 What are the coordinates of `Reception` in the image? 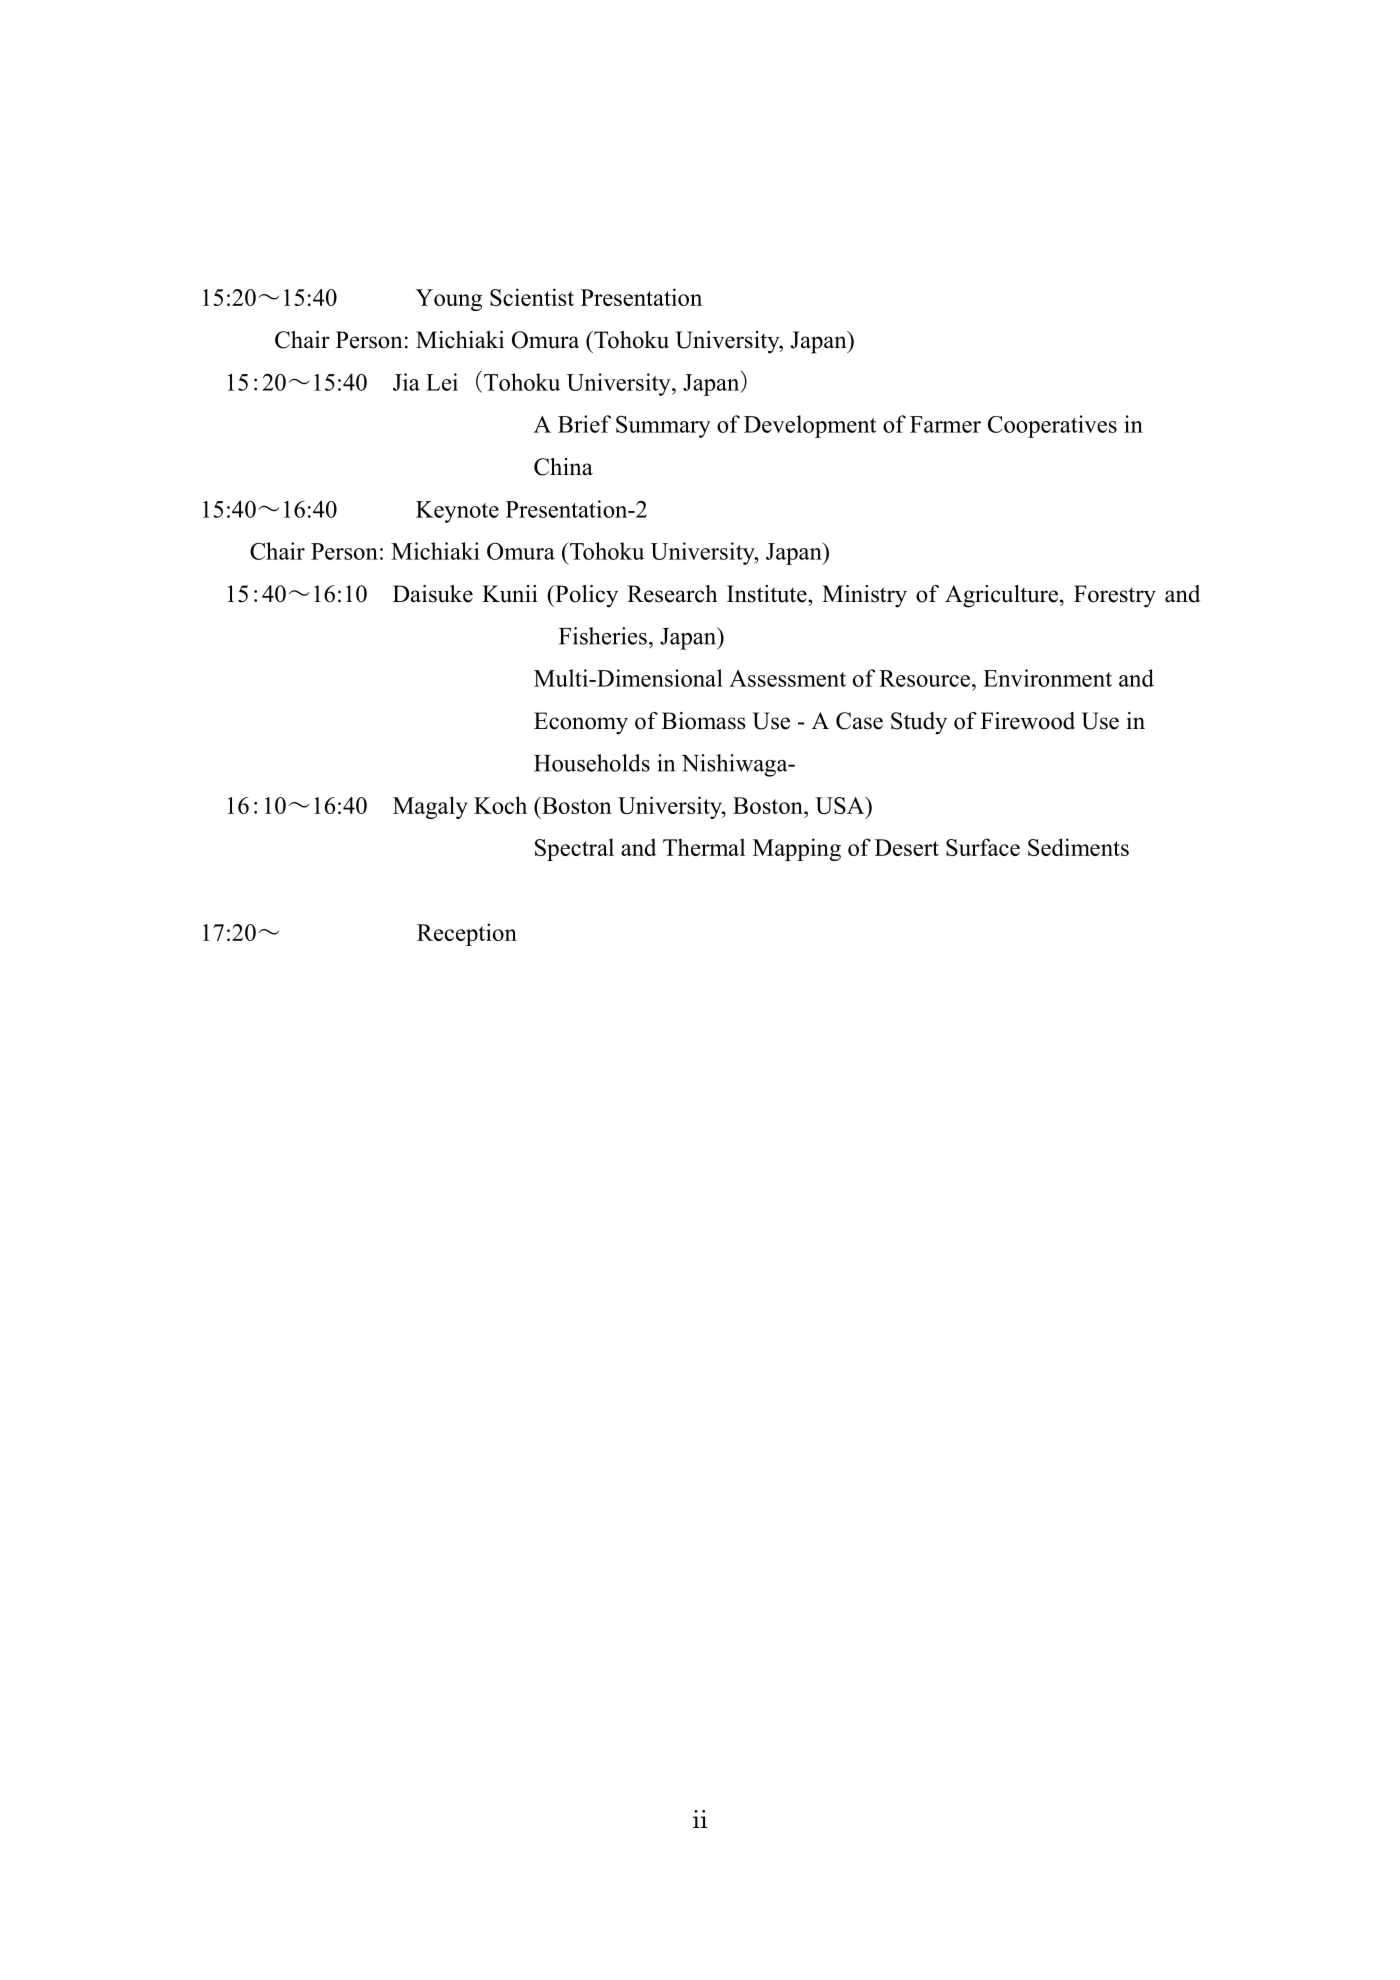 It's located at (467, 934).
